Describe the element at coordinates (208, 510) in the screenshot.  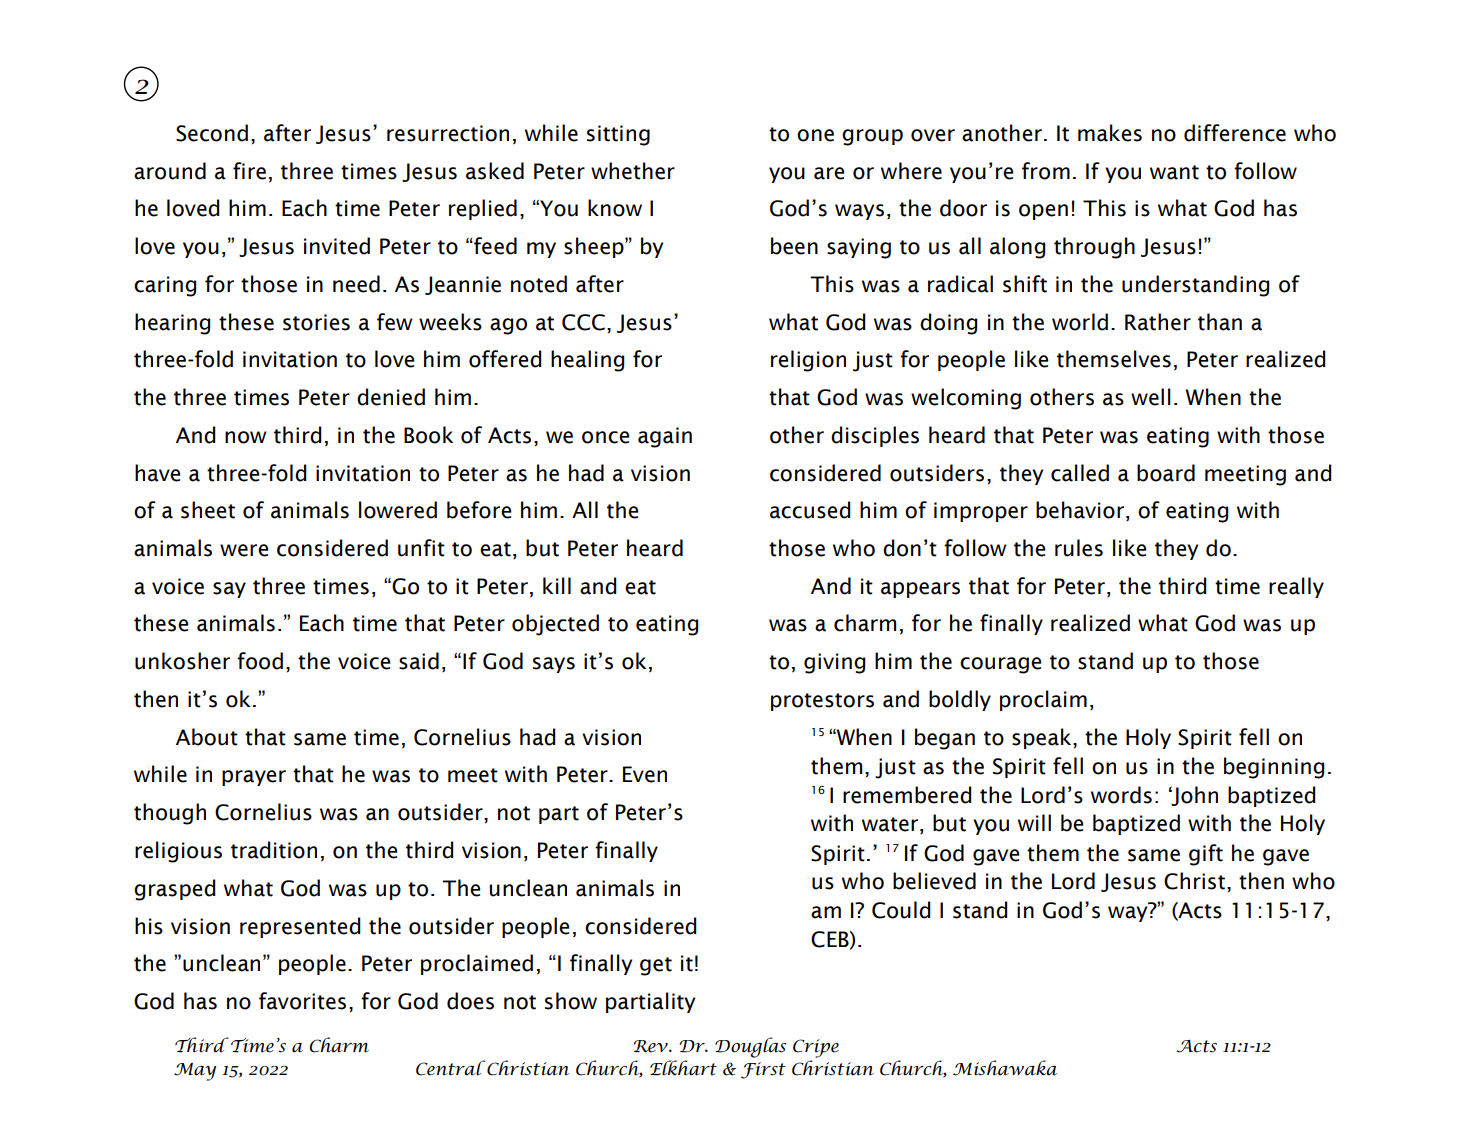
I see `sheet` at that location.
